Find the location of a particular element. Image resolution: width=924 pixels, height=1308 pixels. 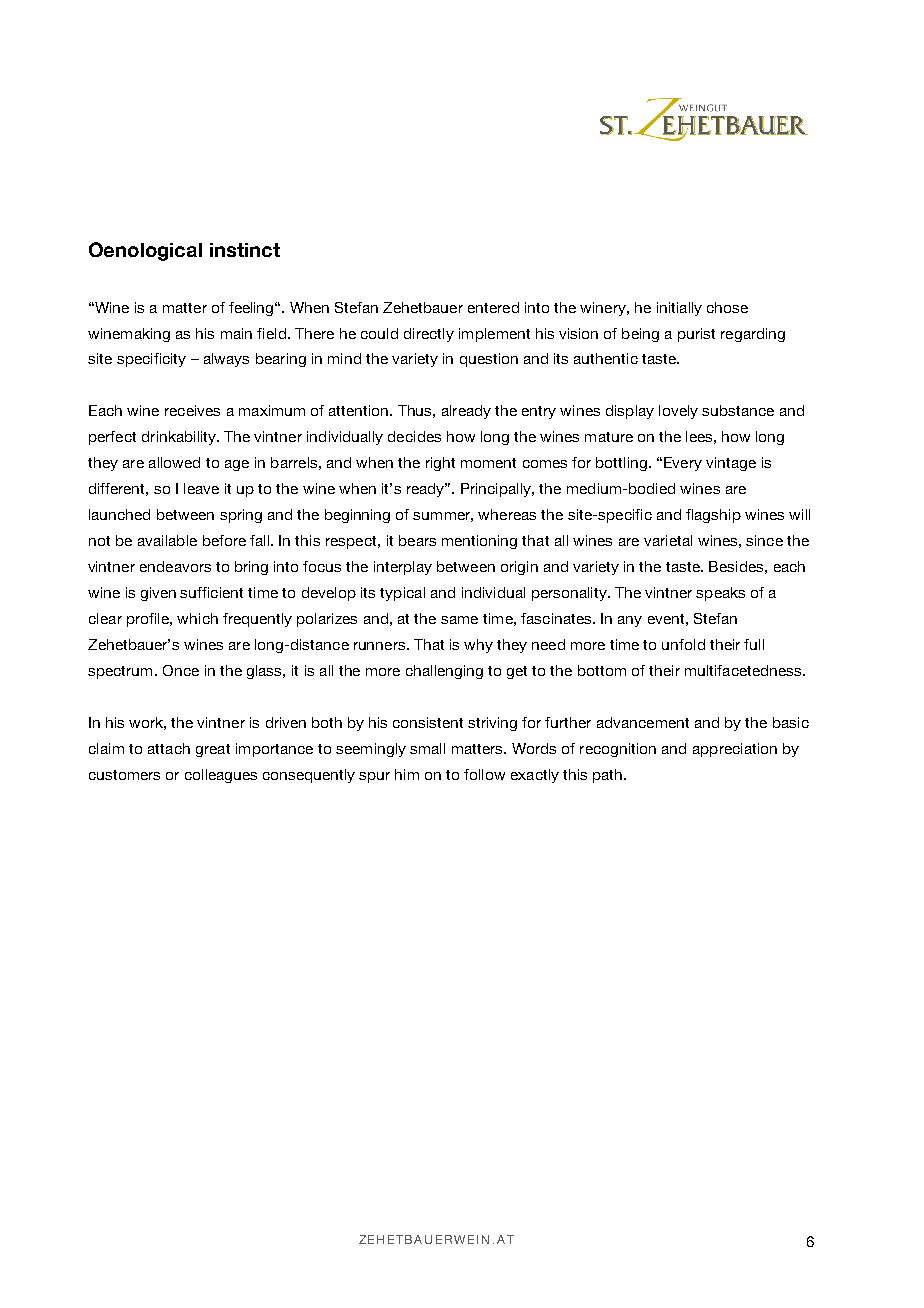

given is located at coordinates (158, 594).
